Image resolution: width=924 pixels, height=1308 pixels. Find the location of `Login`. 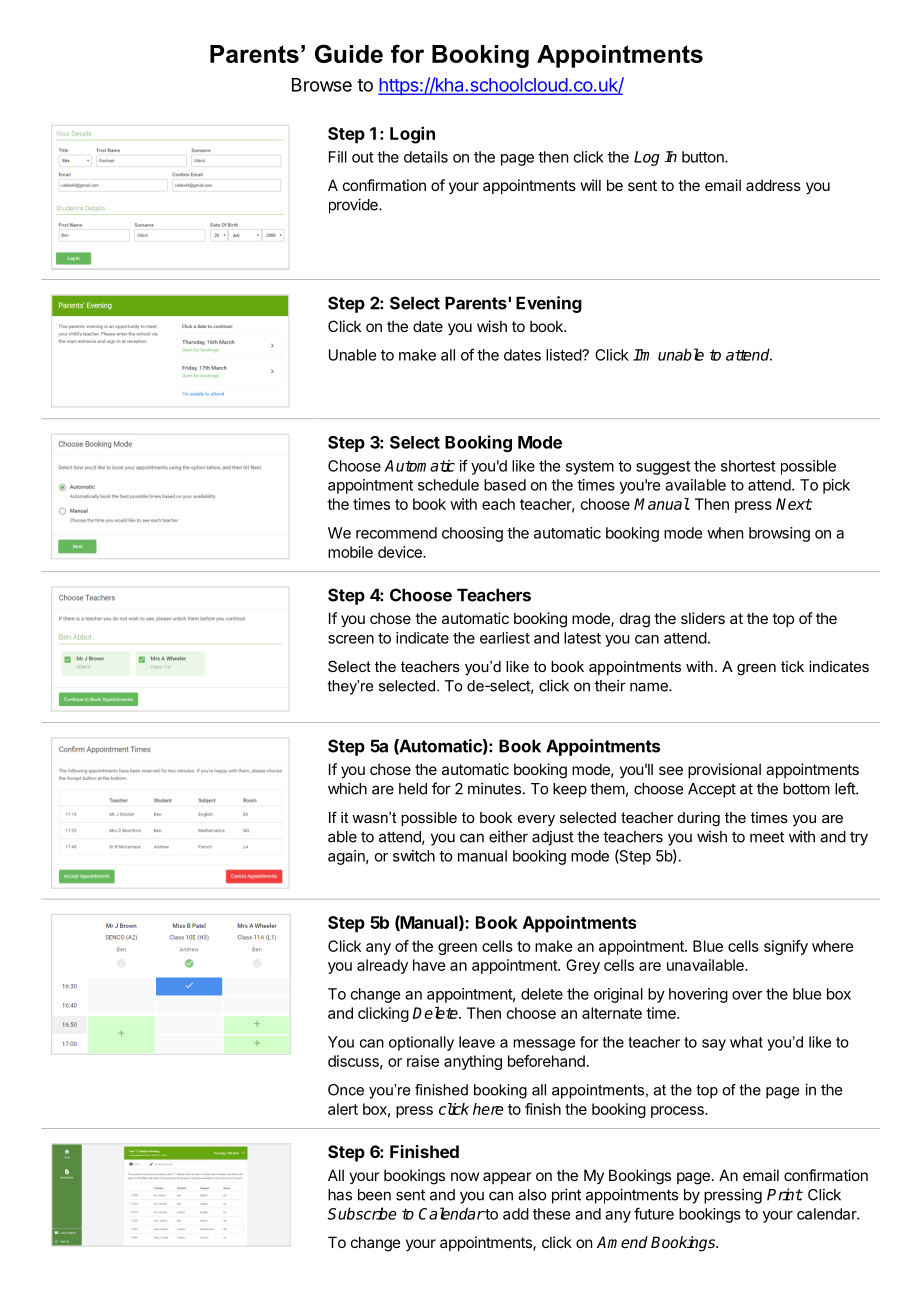

Login is located at coordinates (412, 135).
